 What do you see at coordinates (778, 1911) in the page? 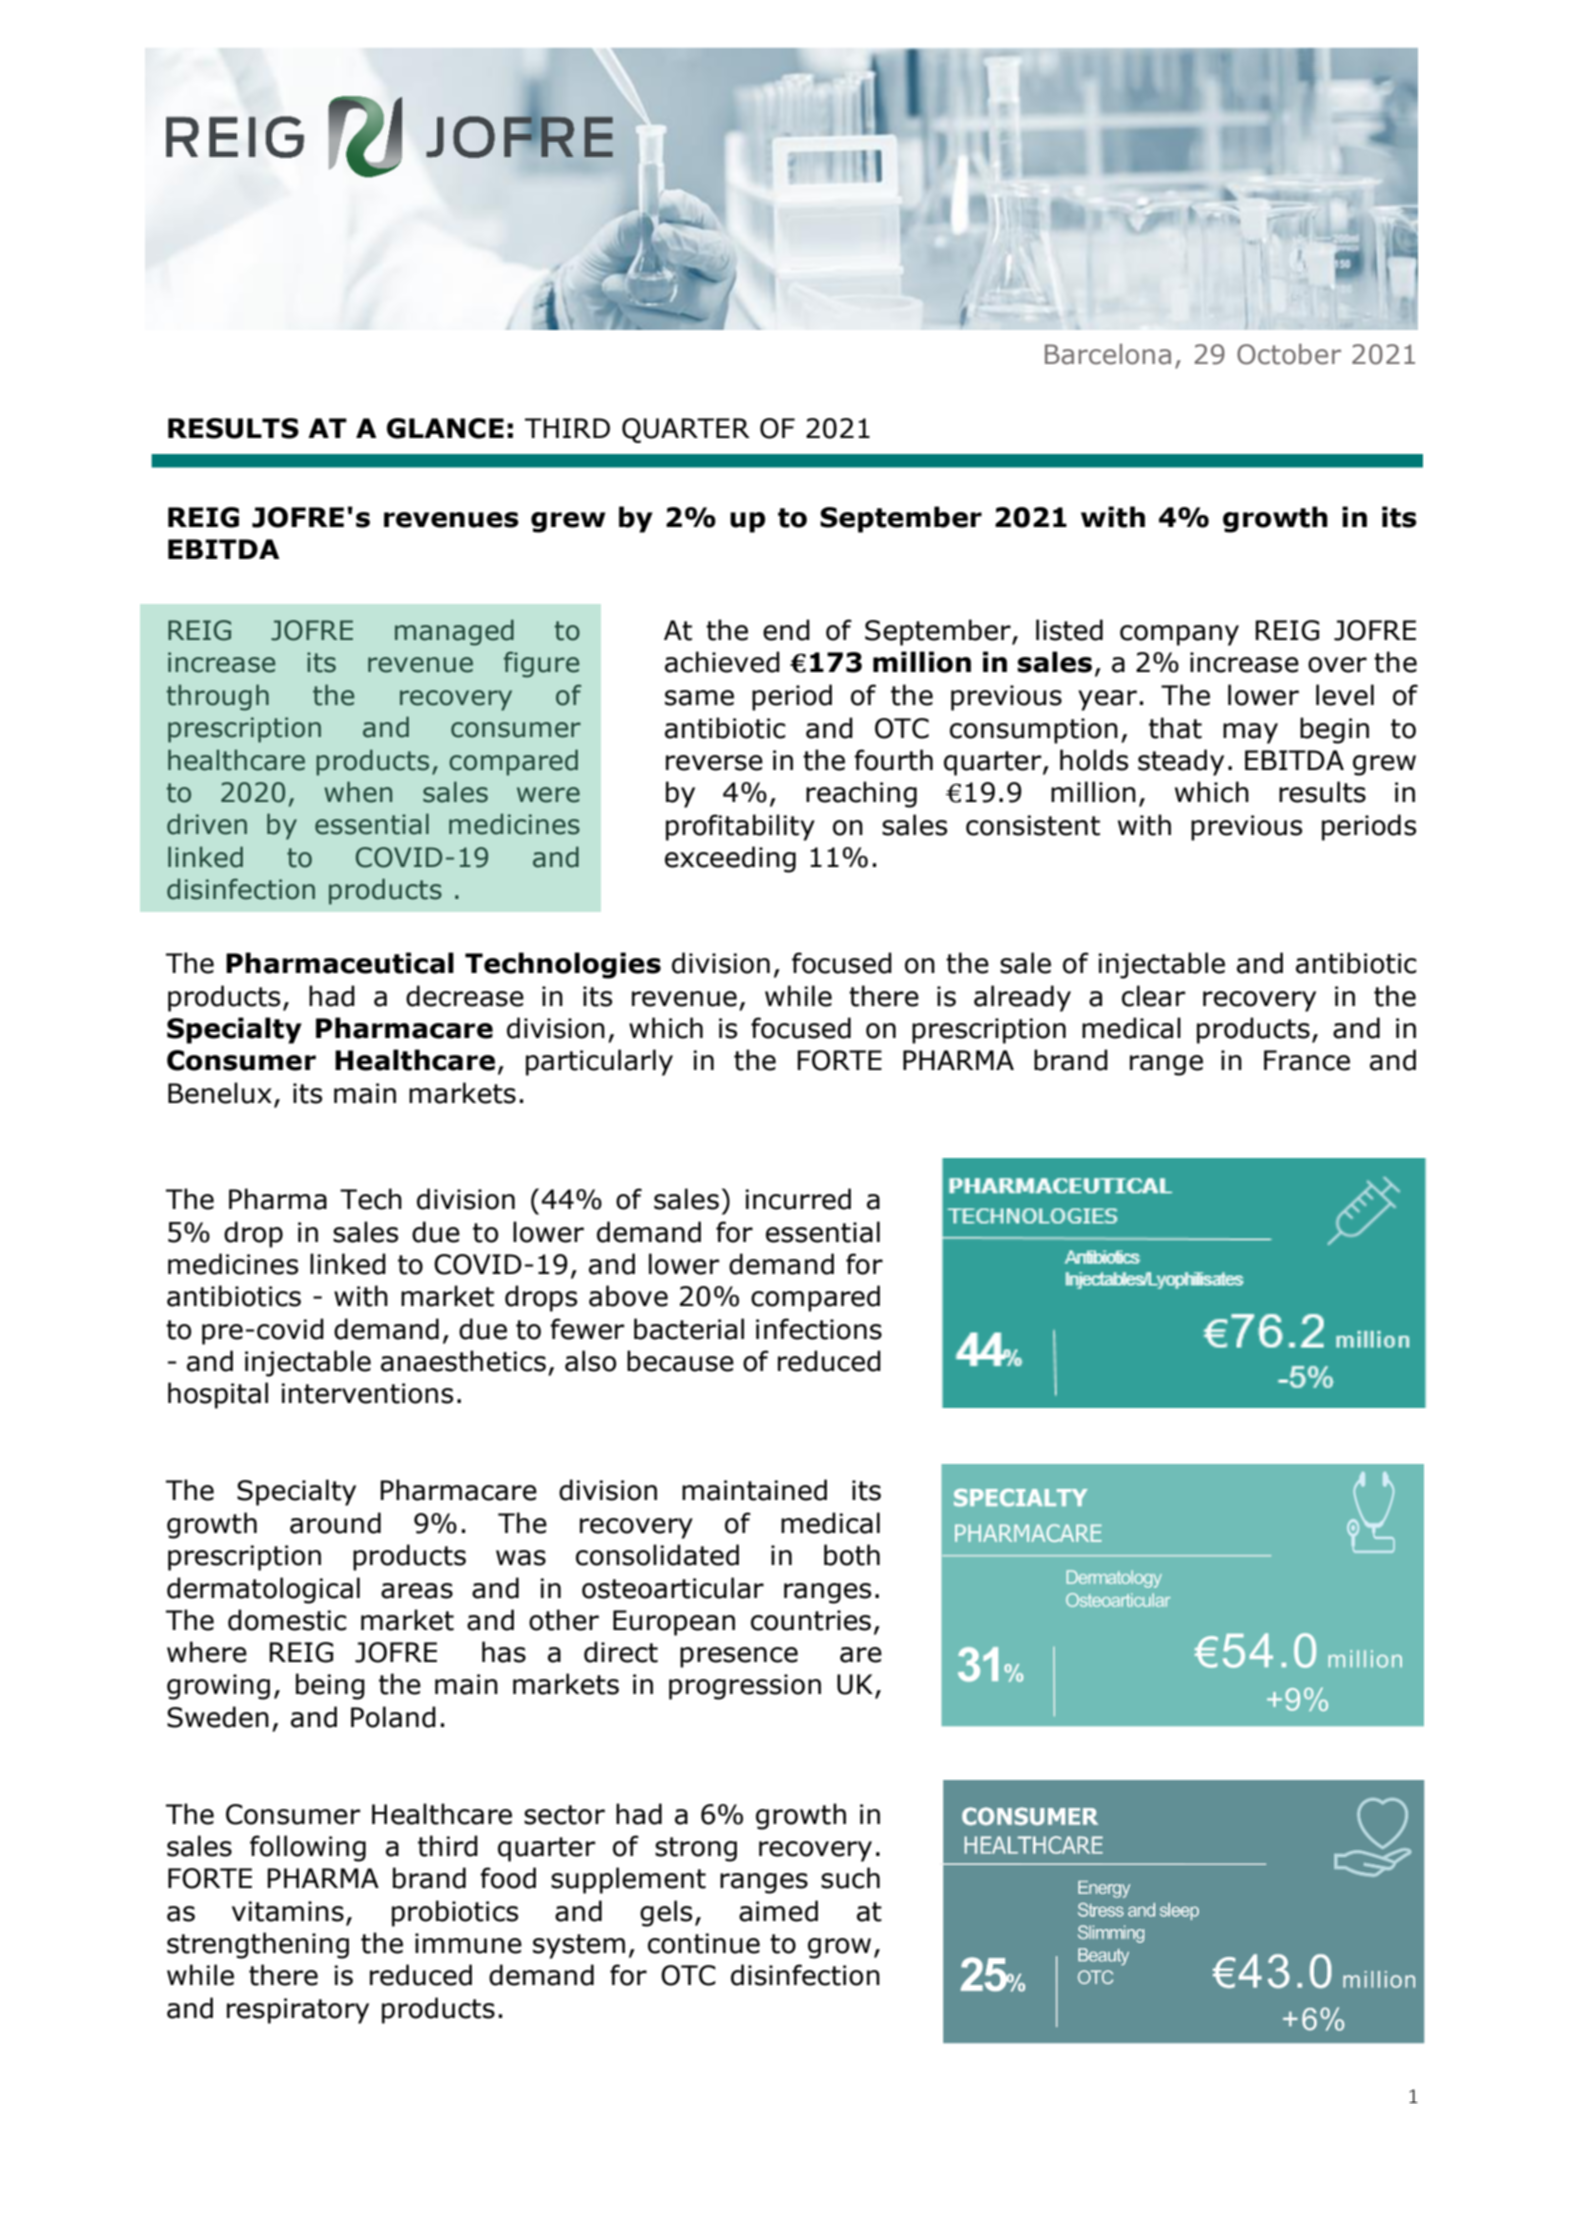
I see `aimed` at bounding box center [778, 1911].
